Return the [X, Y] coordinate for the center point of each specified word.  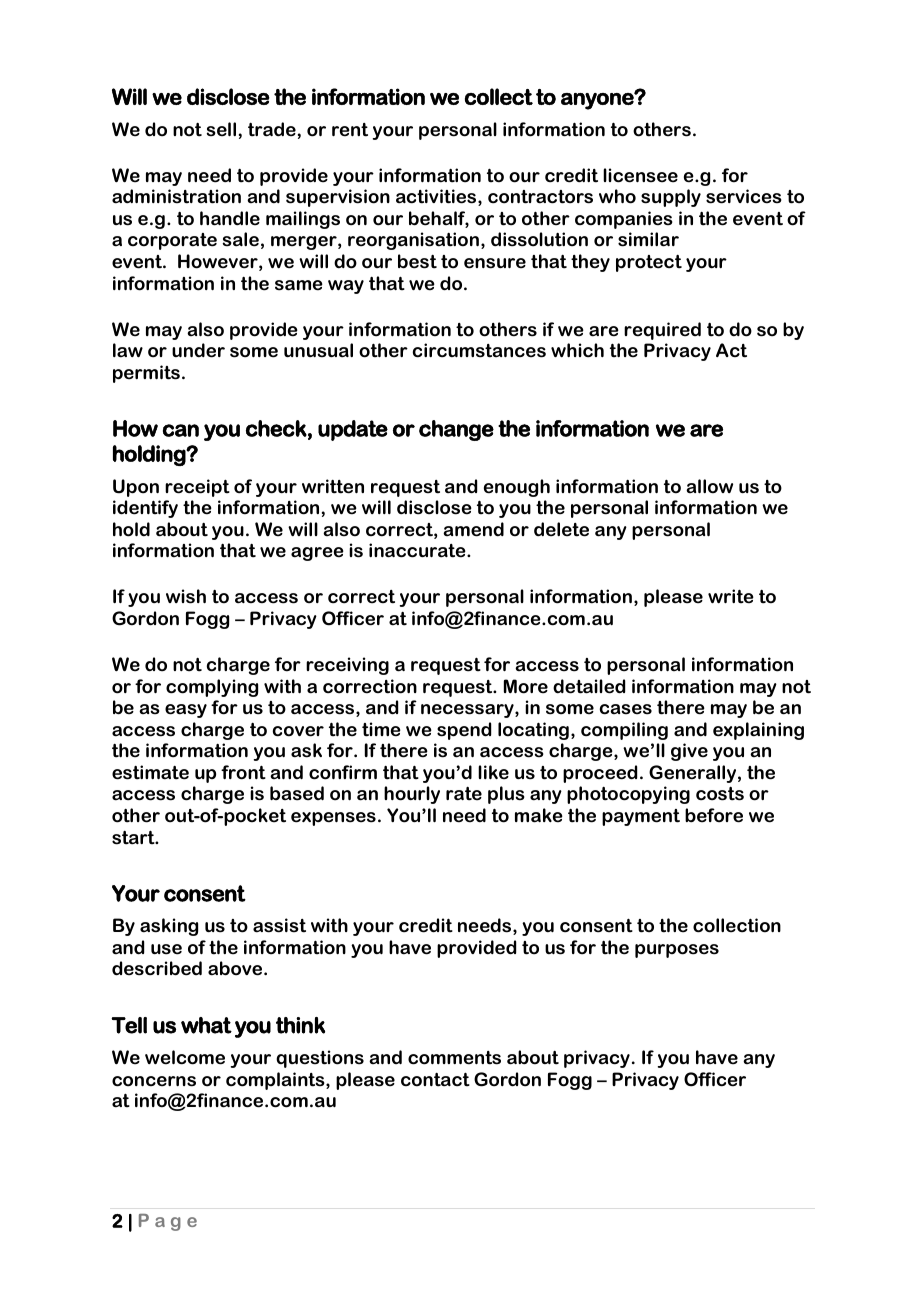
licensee [640, 175]
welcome [185, 1057]
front [243, 772]
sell [221, 129]
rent [350, 130]
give [689, 752]
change [456, 430]
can [181, 430]
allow [709, 486]
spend [464, 731]
